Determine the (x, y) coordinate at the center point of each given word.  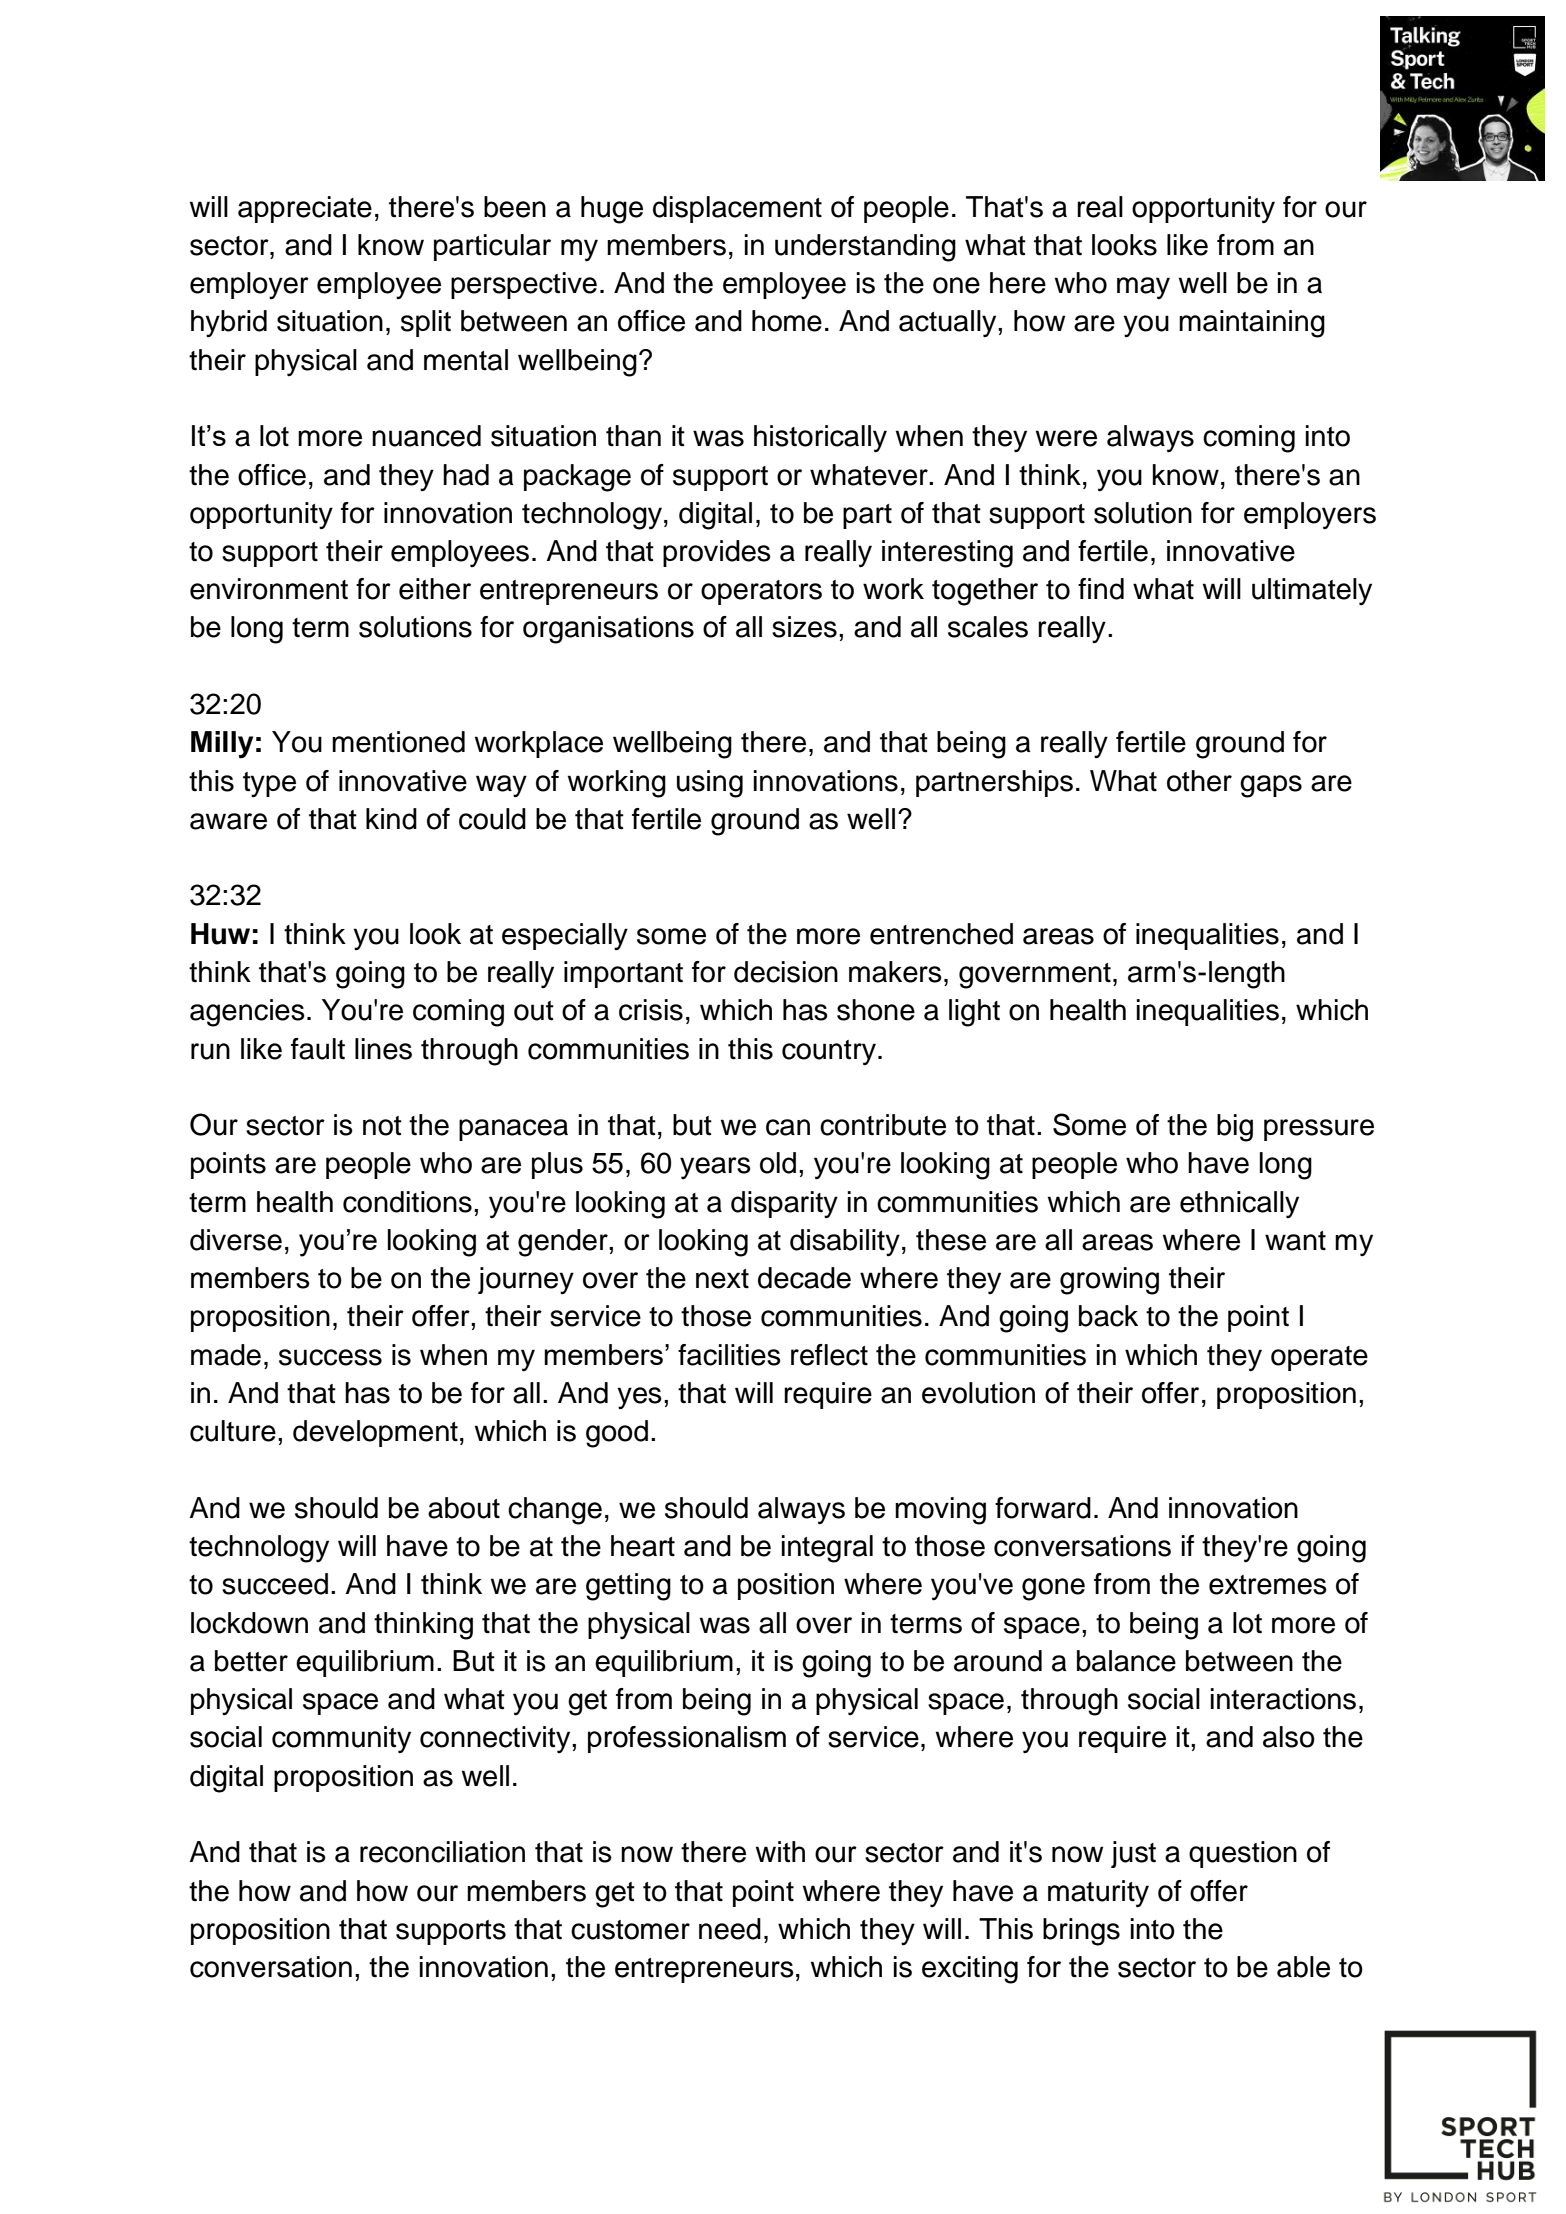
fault (318, 1049)
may (1143, 288)
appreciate (305, 209)
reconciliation (442, 1852)
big (1235, 1128)
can (788, 1127)
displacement (737, 209)
